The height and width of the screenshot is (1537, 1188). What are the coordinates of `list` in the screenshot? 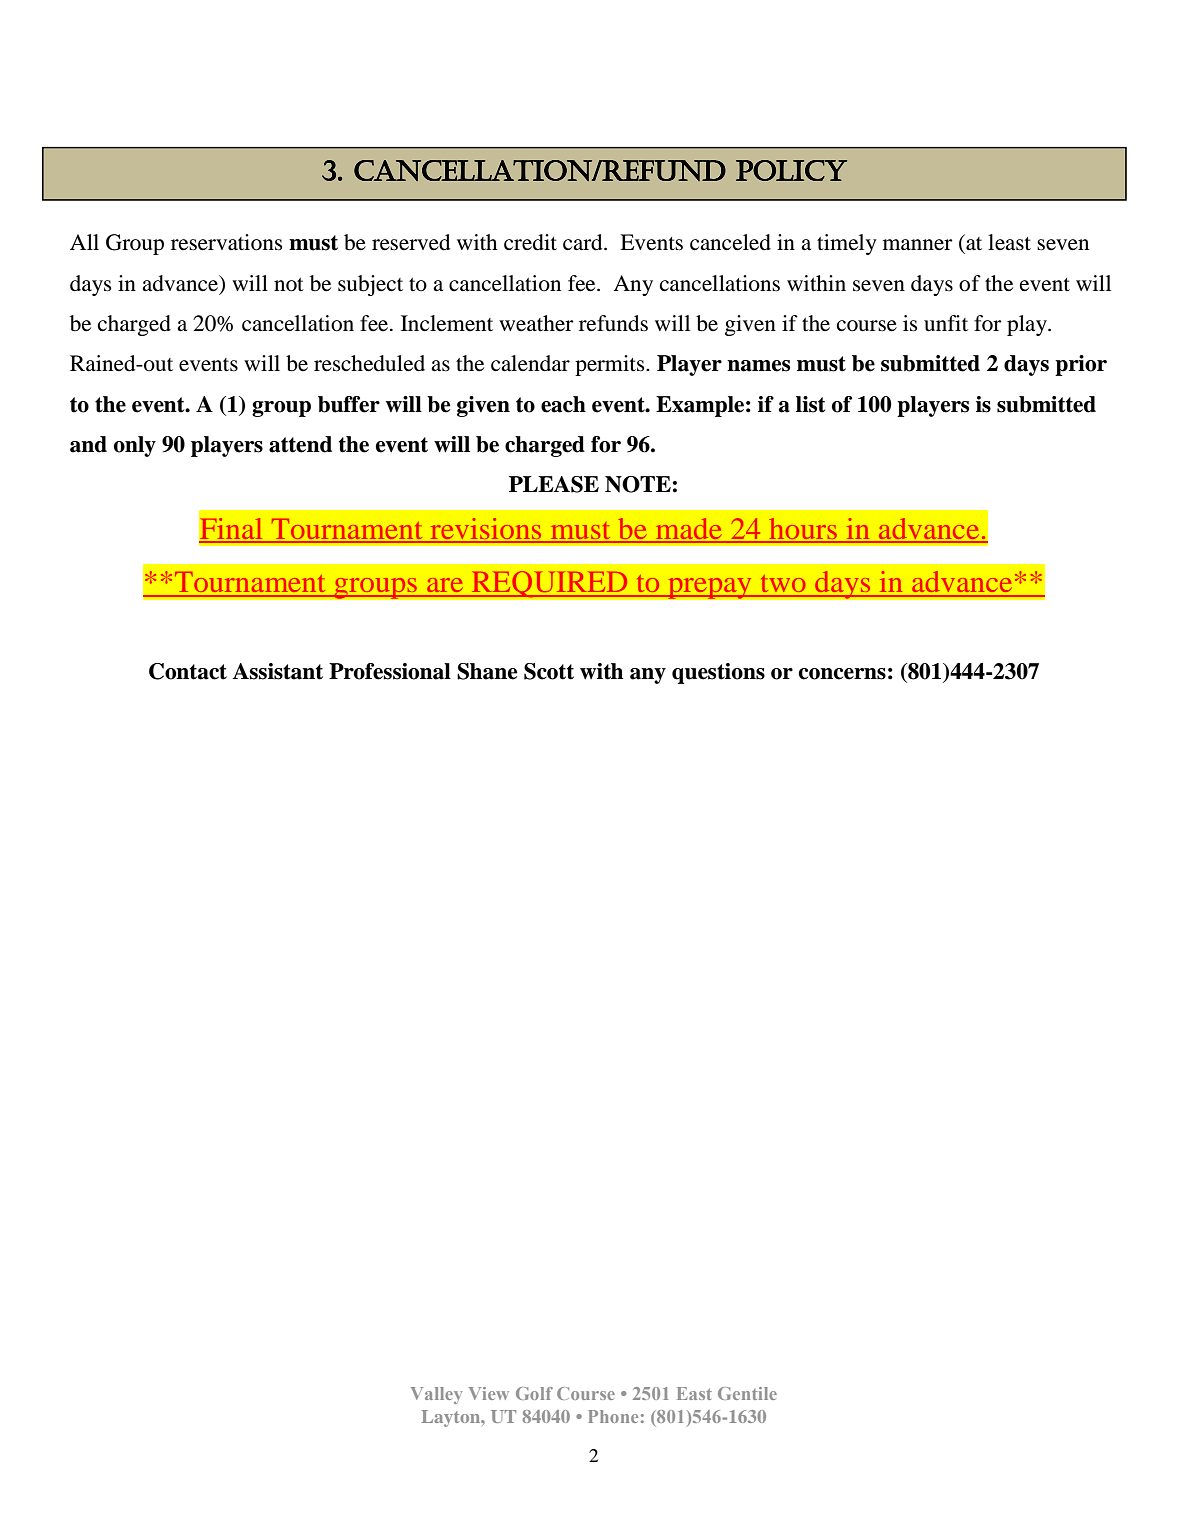 It's located at (810, 404).
